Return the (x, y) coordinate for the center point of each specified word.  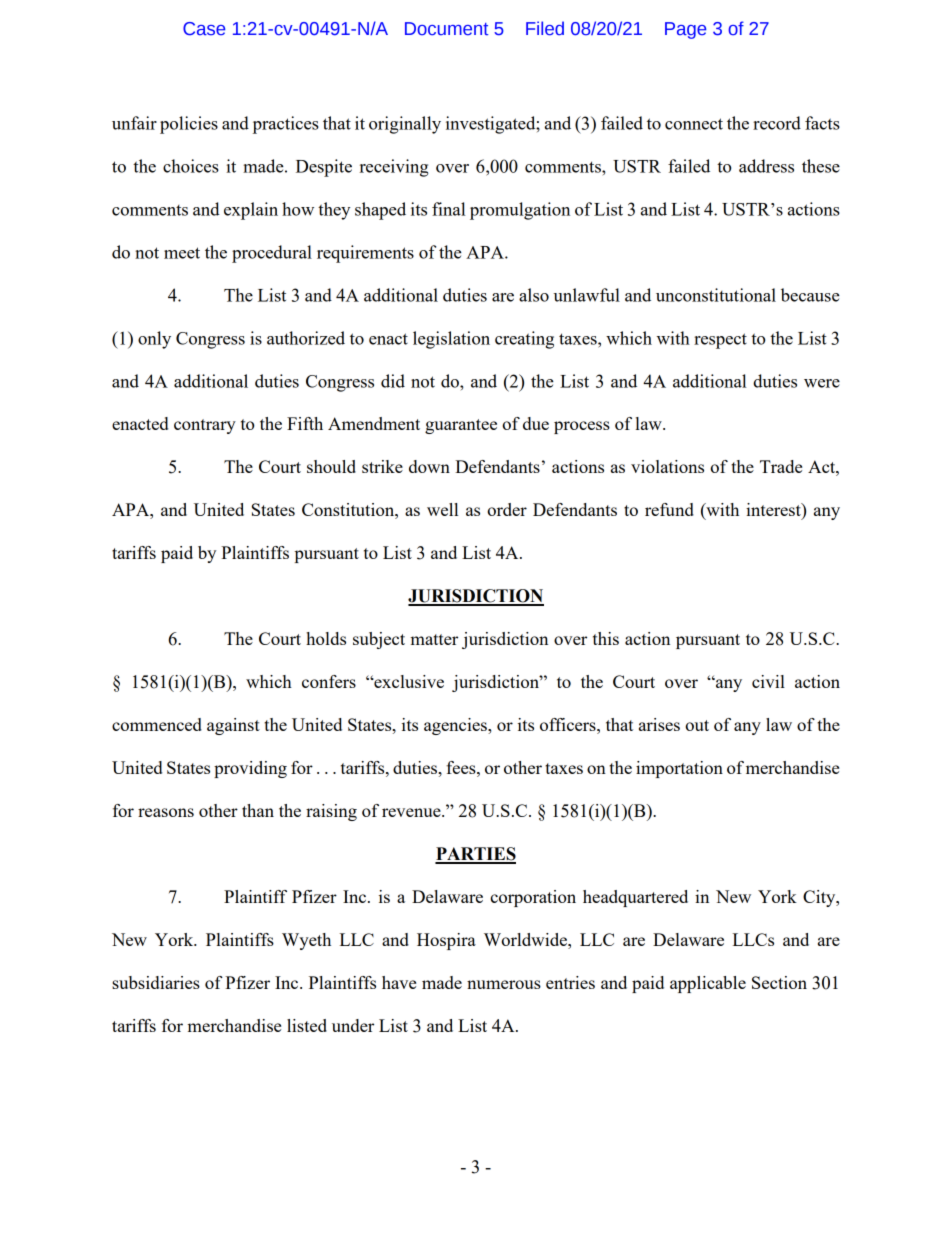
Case (204, 29)
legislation (451, 340)
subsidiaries (156, 982)
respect (720, 341)
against (233, 726)
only (154, 340)
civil (768, 681)
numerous (504, 984)
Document (447, 29)
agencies (456, 726)
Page (686, 30)
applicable (708, 984)
